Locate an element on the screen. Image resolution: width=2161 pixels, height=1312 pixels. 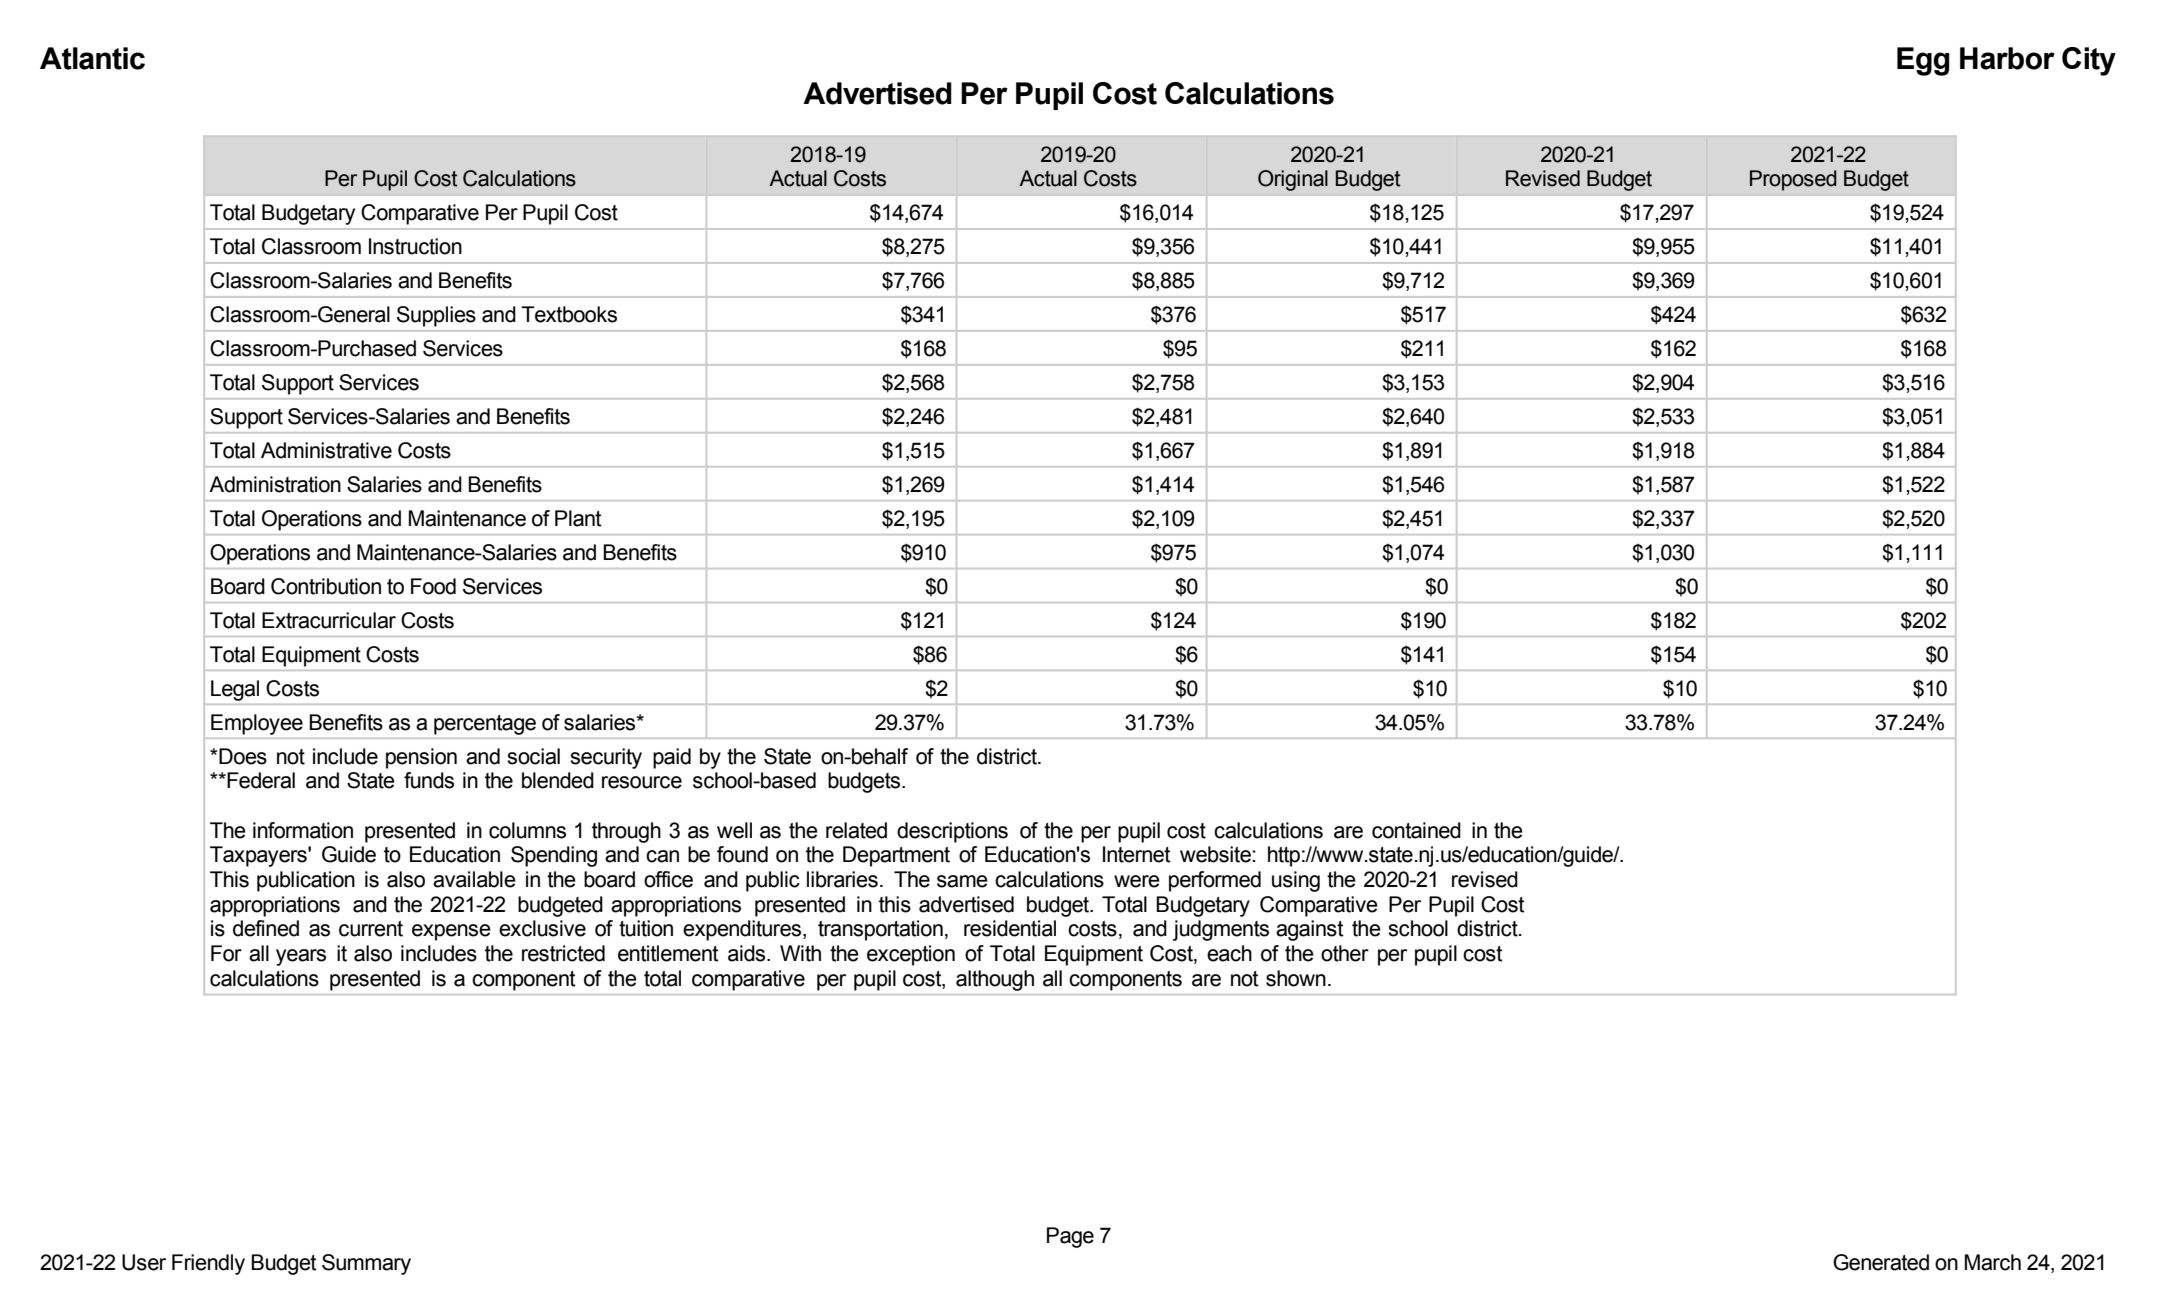
Supplies is located at coordinates (436, 316).
